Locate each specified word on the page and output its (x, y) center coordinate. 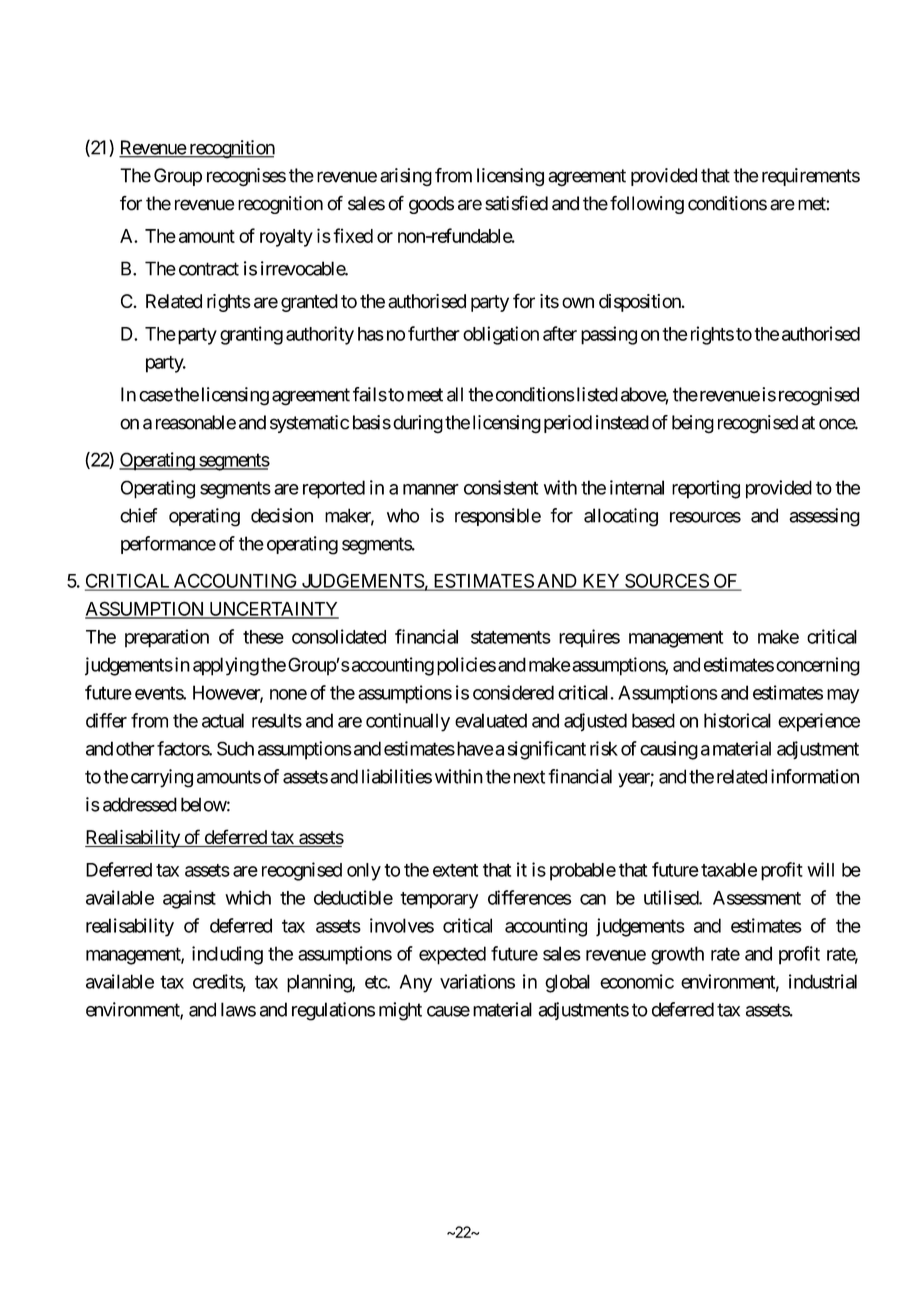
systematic (309, 424)
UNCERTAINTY (273, 609)
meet (425, 395)
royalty (286, 238)
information (815, 776)
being (693, 424)
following (647, 205)
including (227, 955)
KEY (601, 582)
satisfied (516, 203)
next (527, 777)
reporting (706, 489)
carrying (162, 778)
